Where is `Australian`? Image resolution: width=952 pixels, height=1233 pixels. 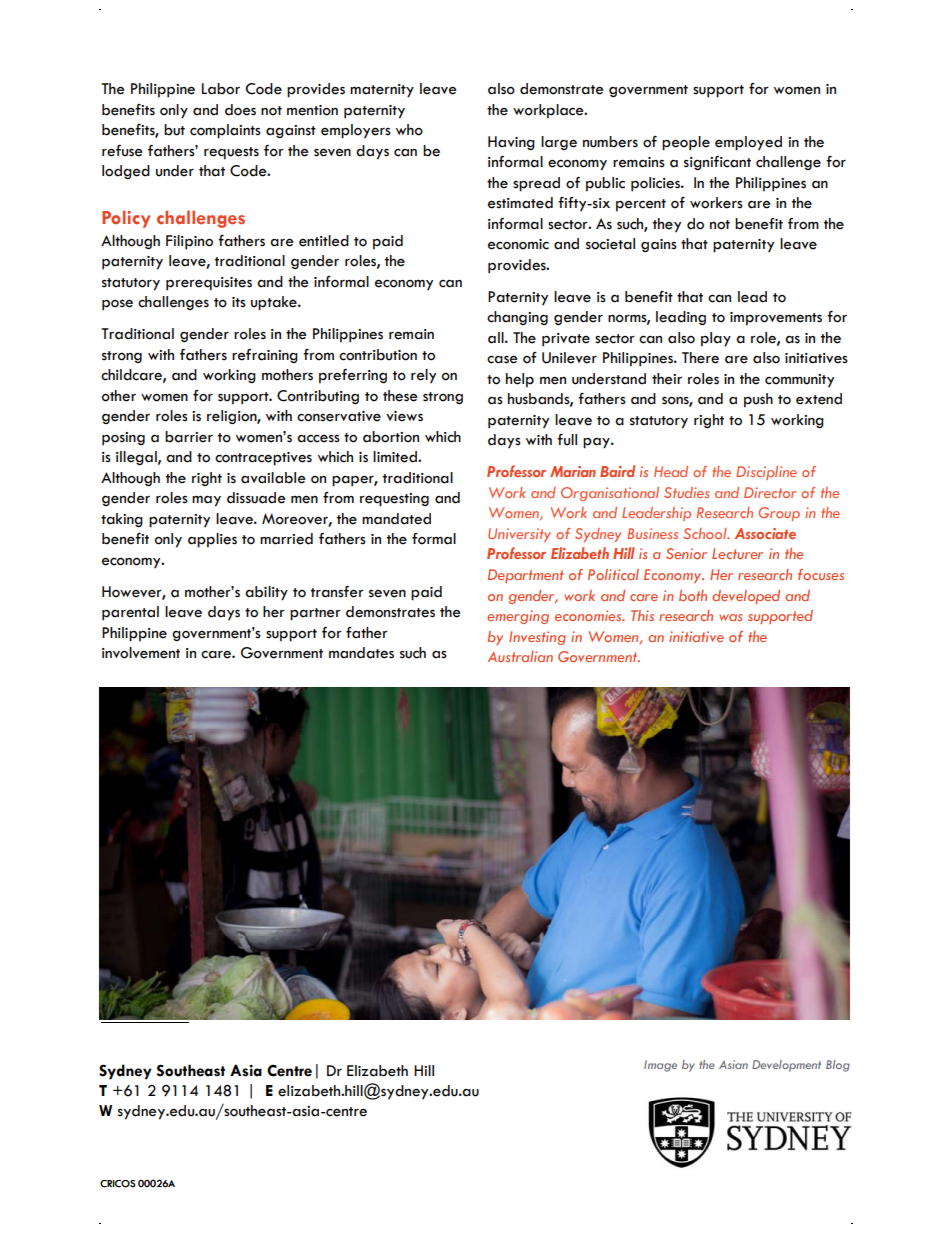 Australian is located at coordinates (520, 656).
